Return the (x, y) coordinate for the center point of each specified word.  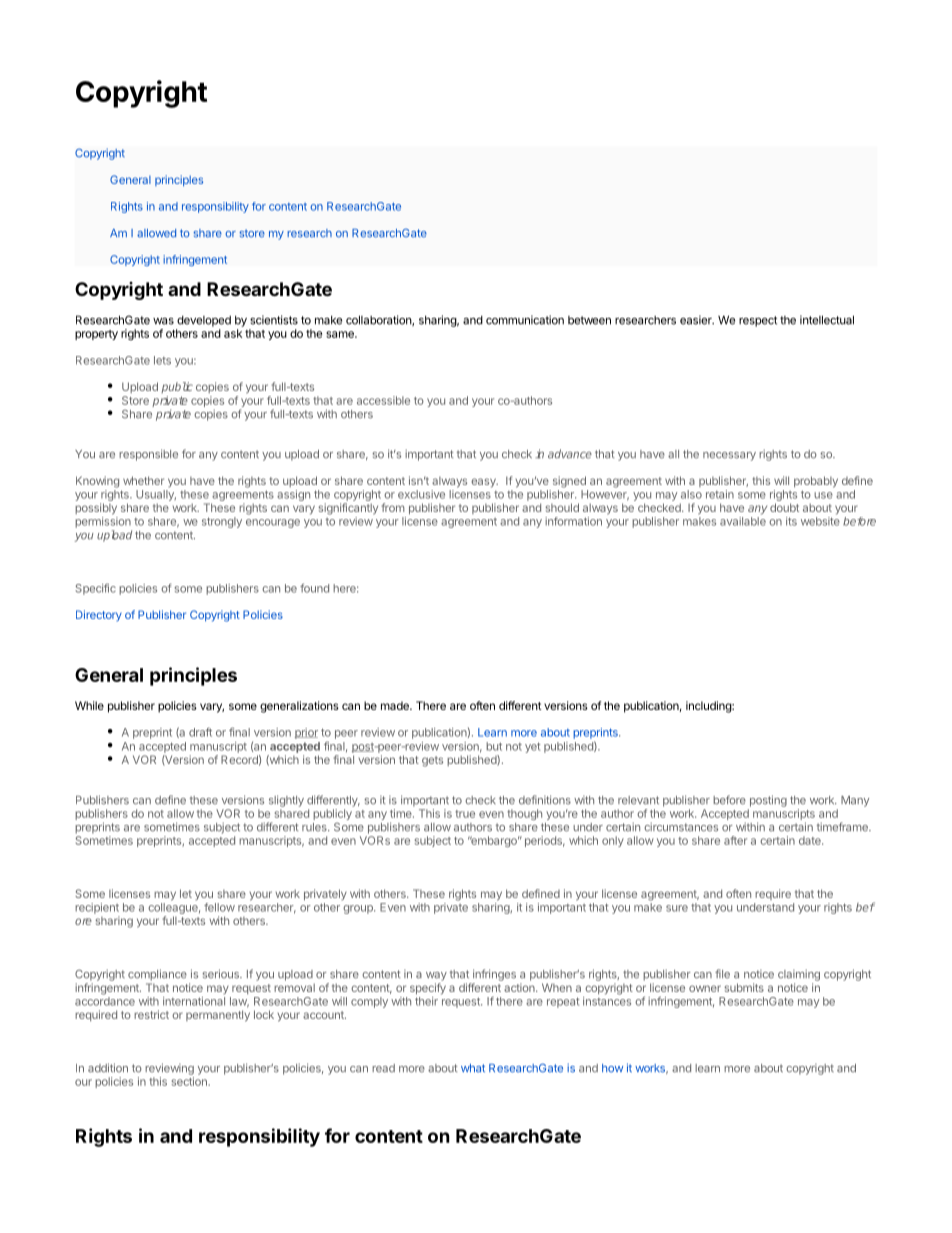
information (573, 521)
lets (162, 360)
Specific (95, 589)
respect (758, 321)
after (735, 840)
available (743, 521)
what (473, 1068)
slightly (286, 801)
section (190, 1081)
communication (525, 320)
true (465, 814)
